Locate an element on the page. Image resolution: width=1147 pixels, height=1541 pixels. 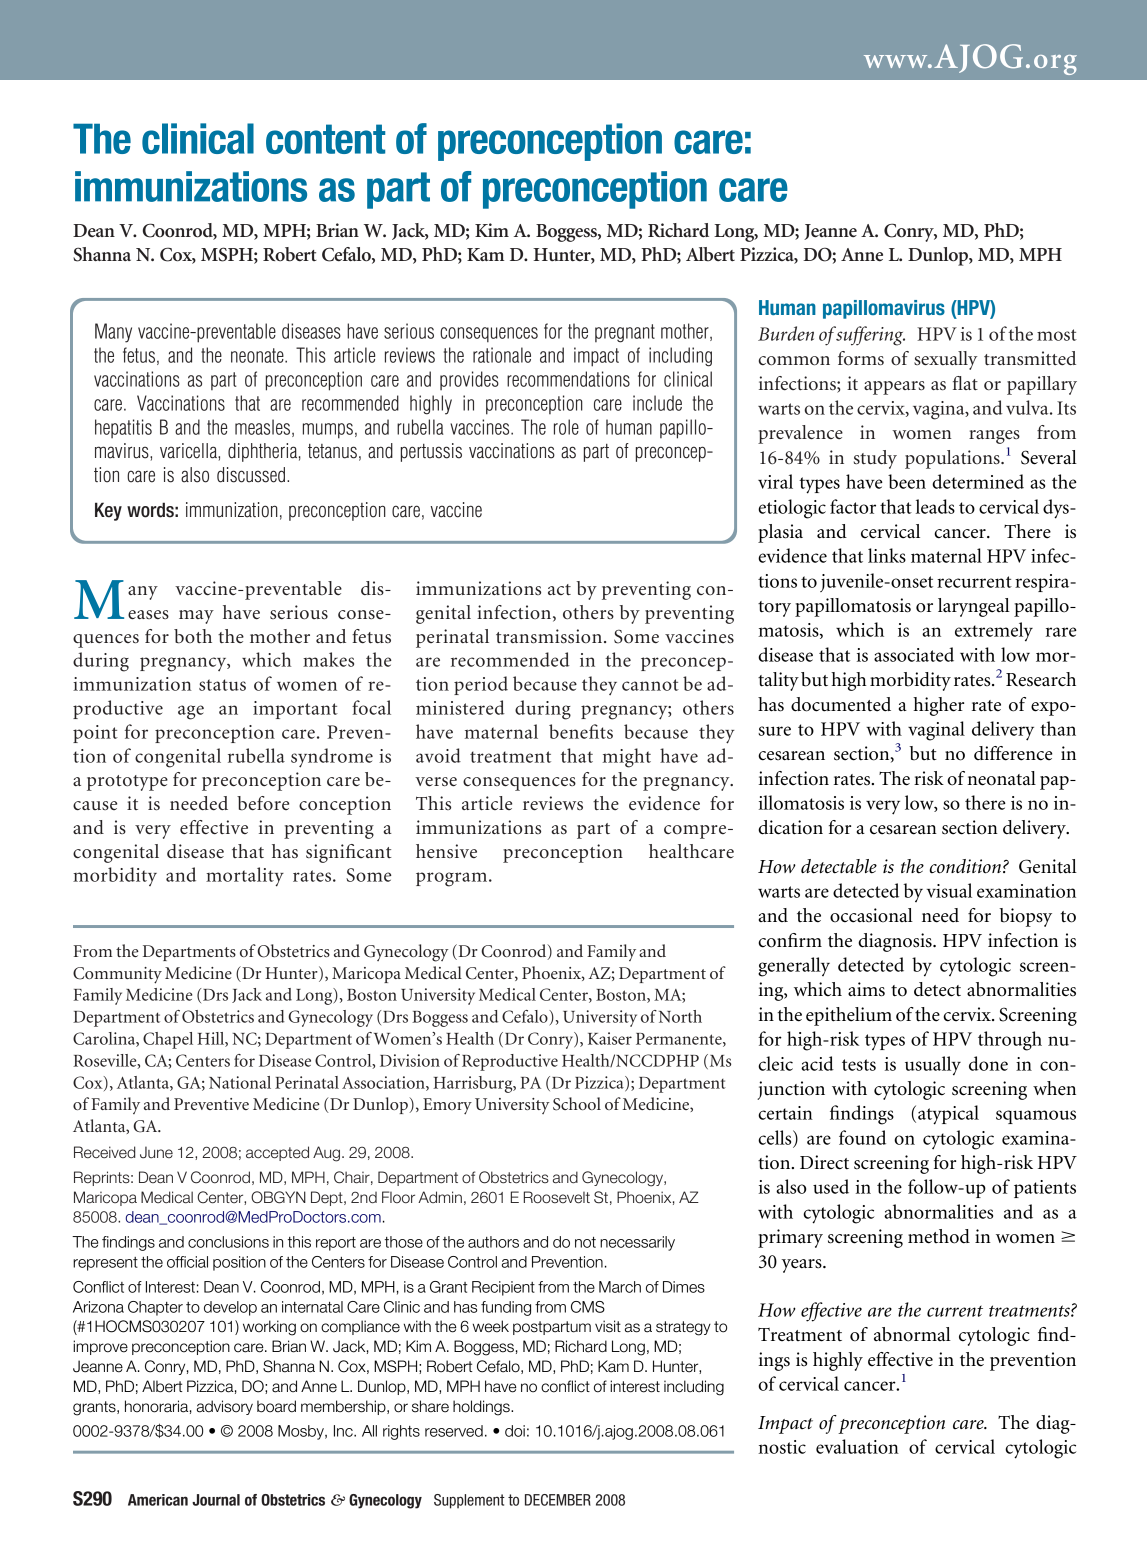
leads is located at coordinates (935, 506).
